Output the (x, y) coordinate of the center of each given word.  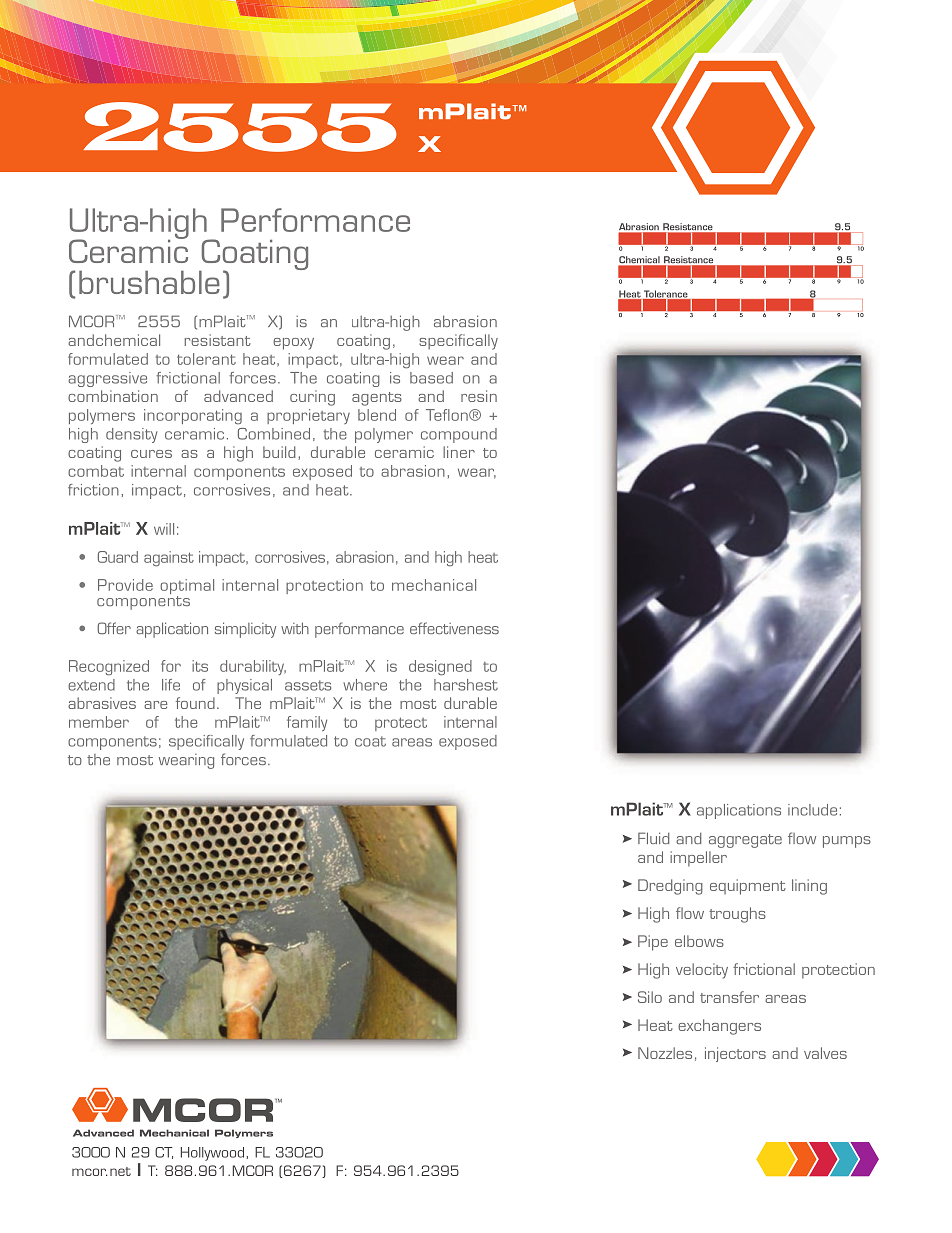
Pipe (653, 943)
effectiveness (454, 628)
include (812, 810)
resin (479, 396)
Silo (650, 997)
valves (825, 1053)
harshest (466, 685)
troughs (737, 915)
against (169, 558)
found (195, 703)
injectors (735, 1054)
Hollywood (212, 1154)
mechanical (434, 585)
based (431, 378)
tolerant (206, 359)
